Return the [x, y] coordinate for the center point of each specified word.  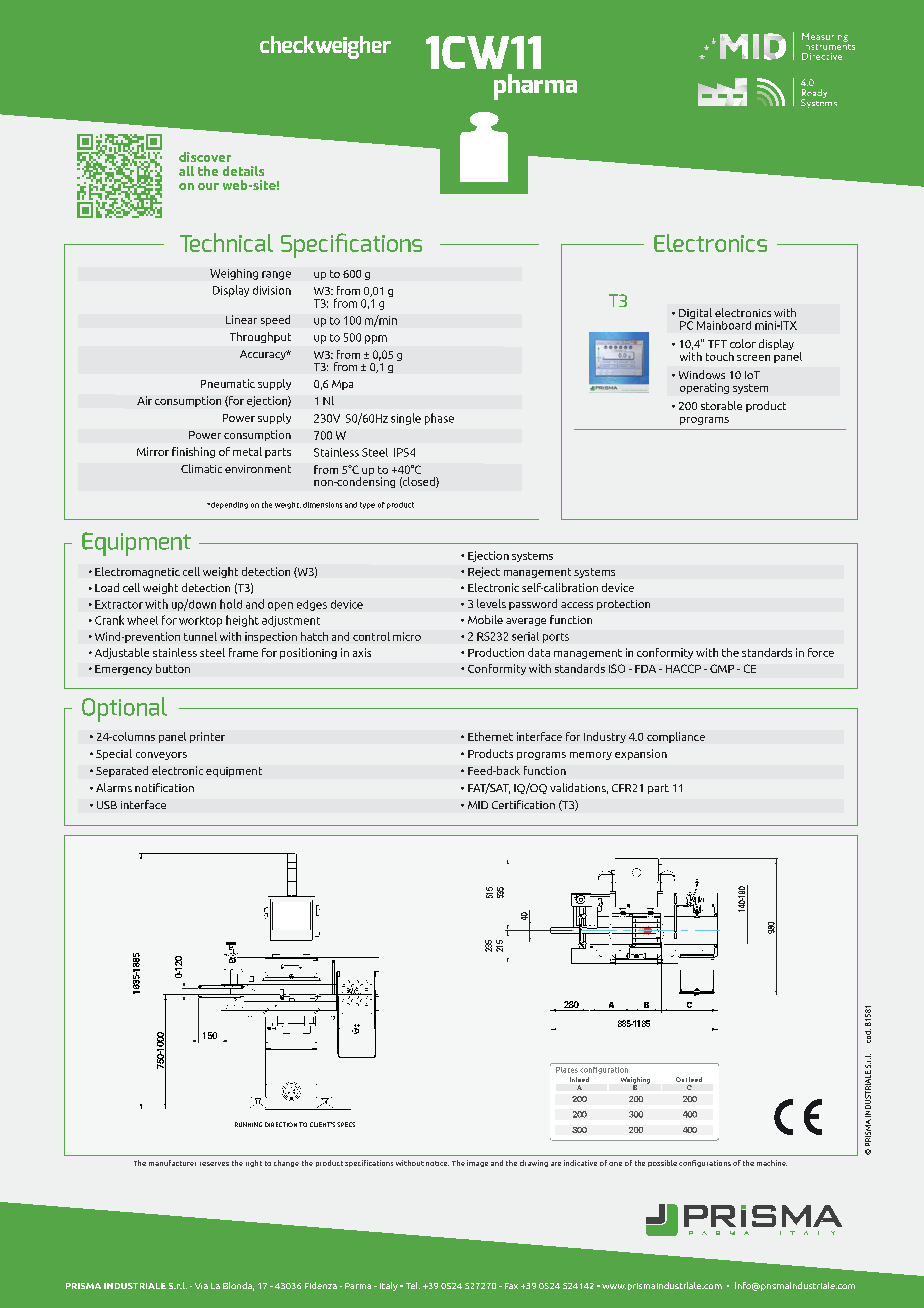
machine [772, 1163]
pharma [535, 87]
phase [439, 419]
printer [207, 737]
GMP [722, 668]
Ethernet [490, 736]
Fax [511, 1286]
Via [201, 1286]
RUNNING [248, 1124]
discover [205, 157]
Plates [567, 1070]
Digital [696, 315]
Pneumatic [228, 383]
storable [721, 405]
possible [662, 1163]
